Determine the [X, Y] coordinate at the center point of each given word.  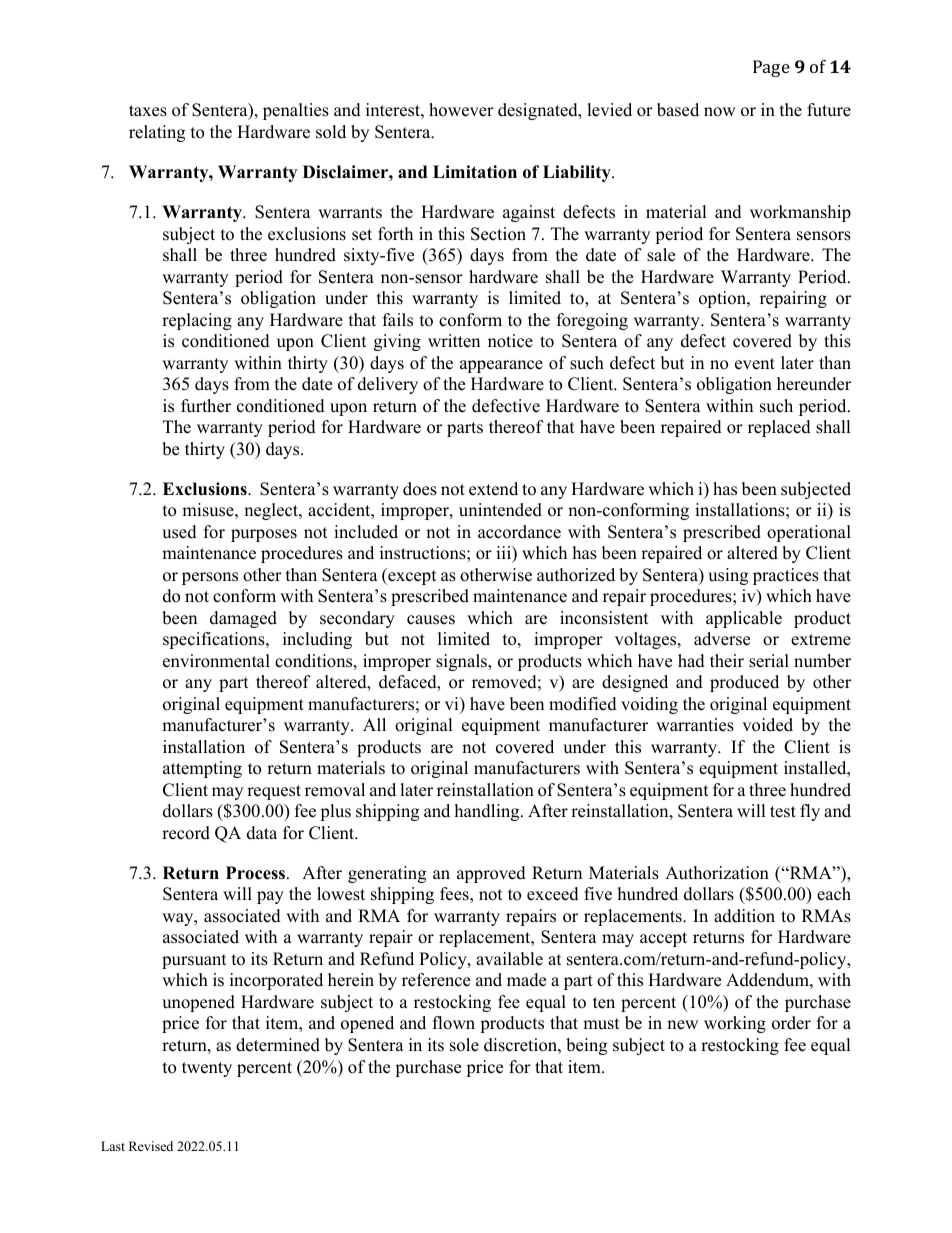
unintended [500, 510]
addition [744, 916]
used [179, 532]
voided [767, 725]
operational [809, 533]
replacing [197, 321]
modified [583, 704]
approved [491, 874]
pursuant [194, 961]
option [723, 299]
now [720, 112]
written [454, 341]
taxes [148, 111]
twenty [207, 1069]
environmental [216, 661]
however [461, 110]
